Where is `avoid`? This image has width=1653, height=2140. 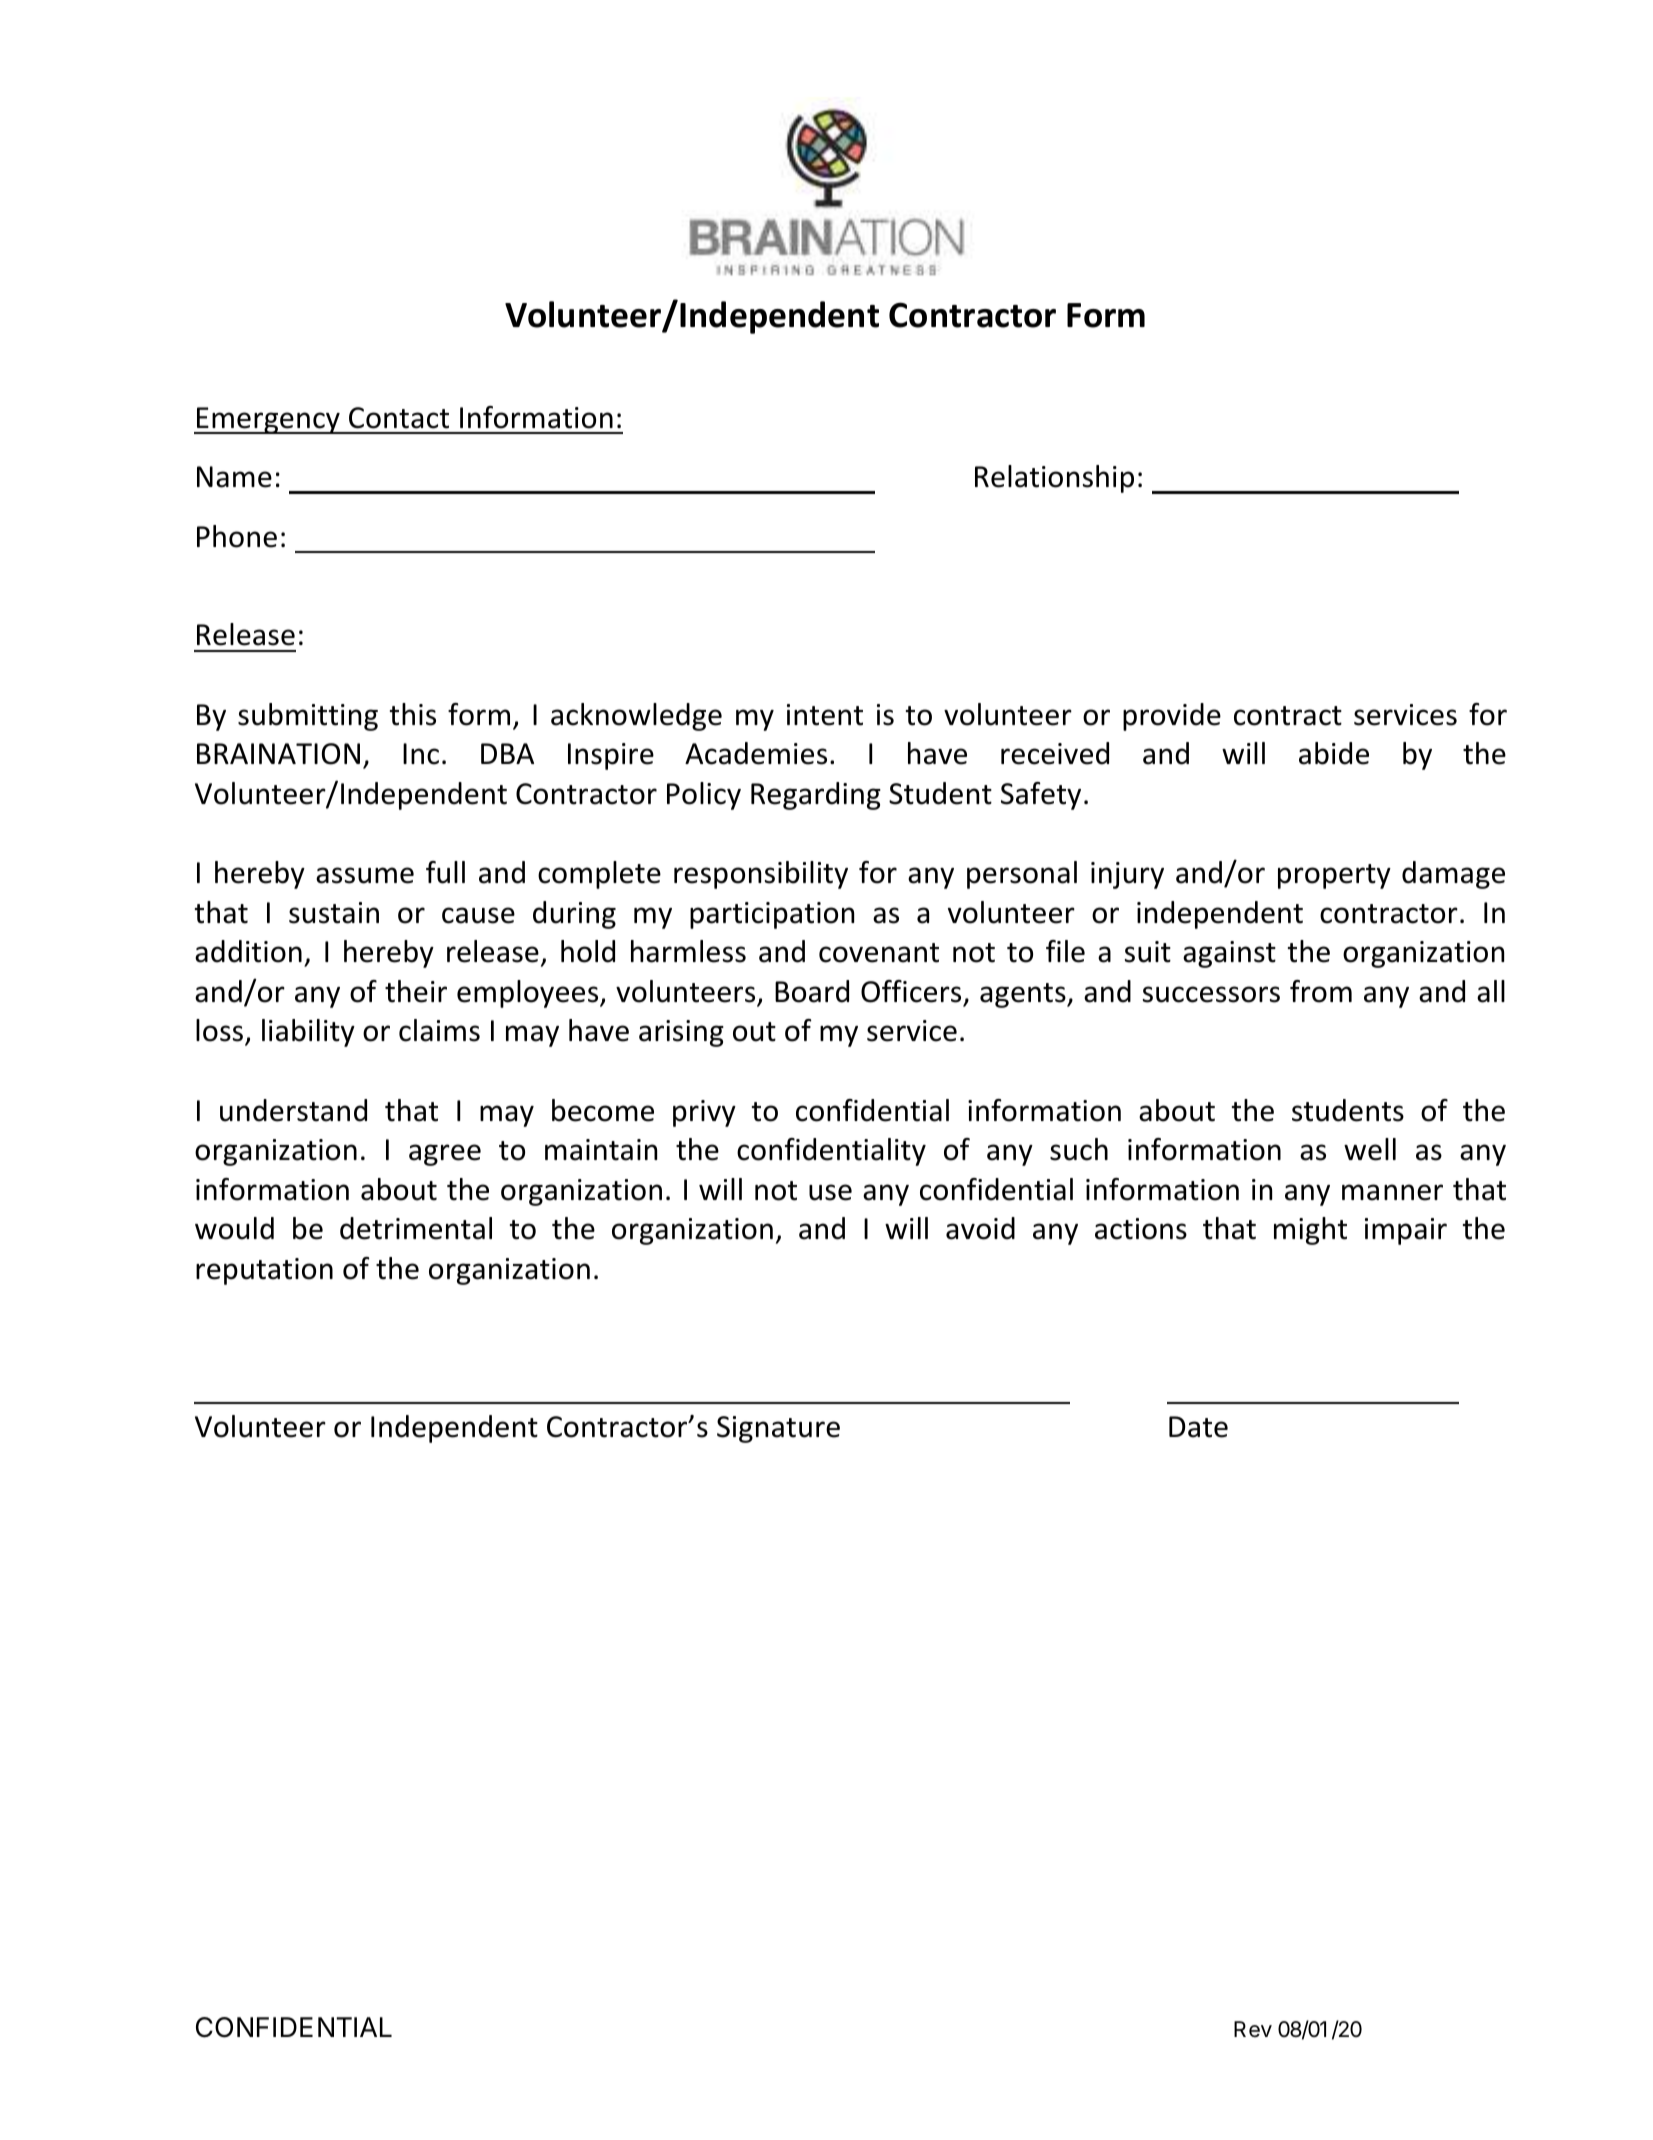 avoid is located at coordinates (980, 1228).
